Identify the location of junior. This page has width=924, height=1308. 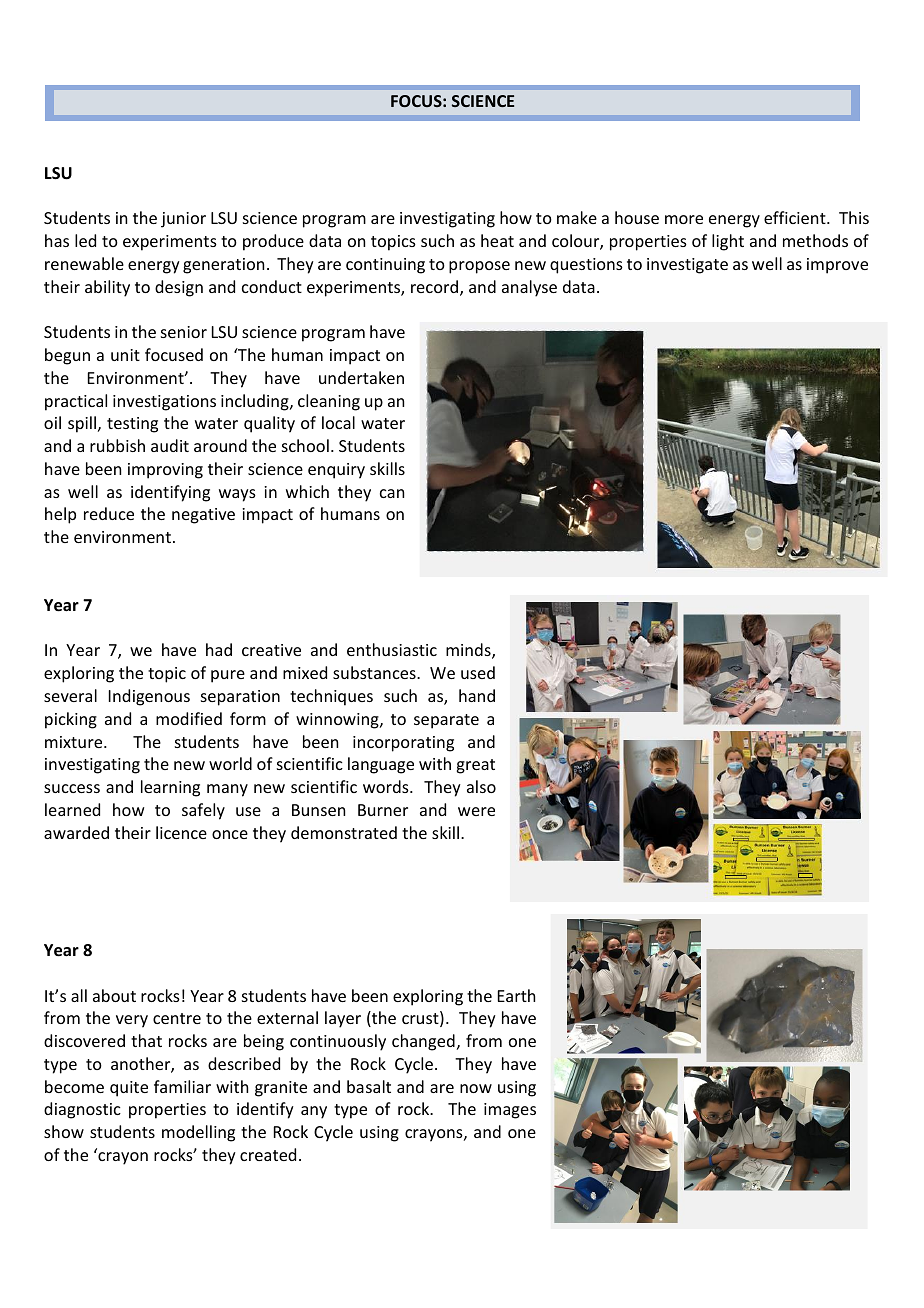
(183, 220).
